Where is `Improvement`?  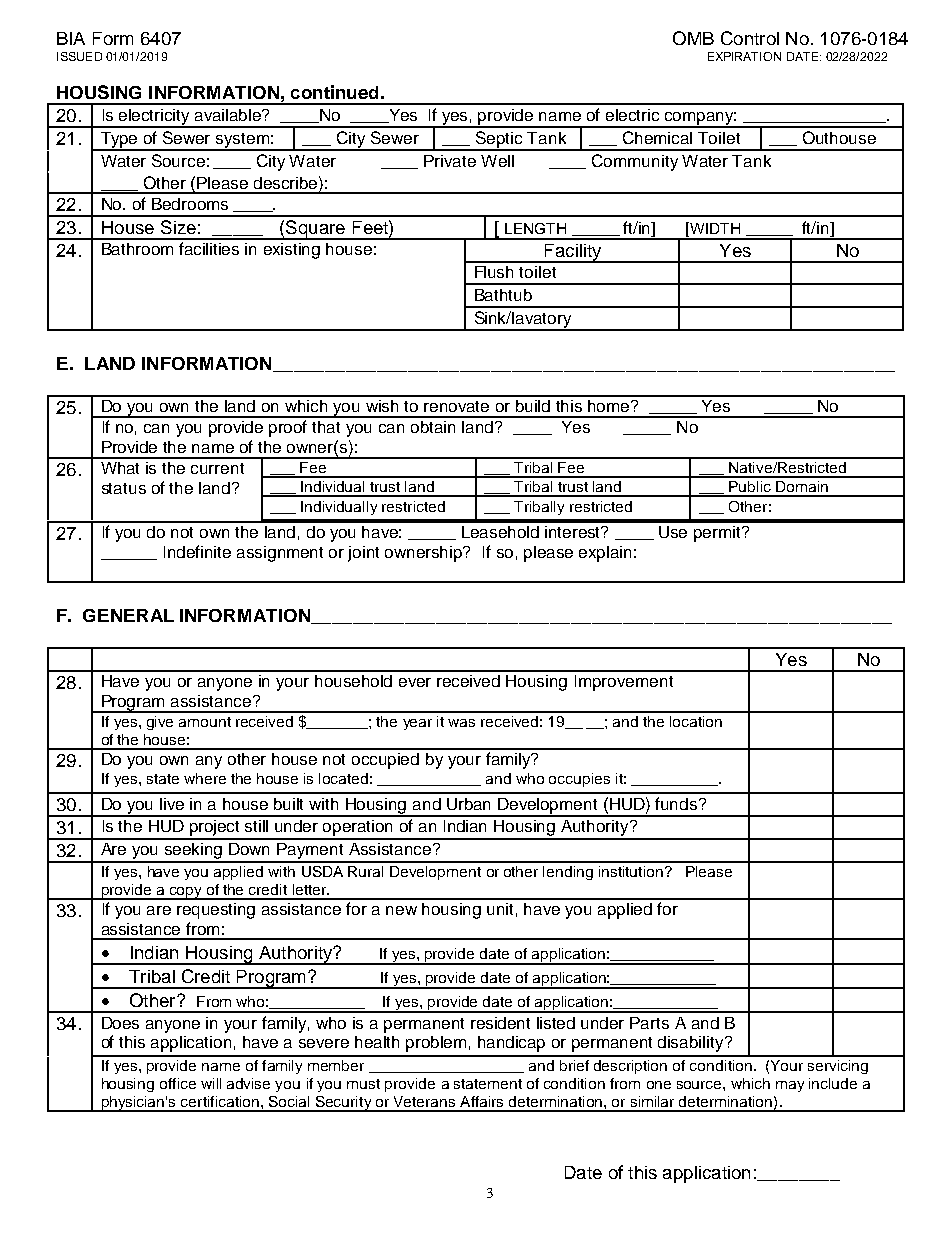
Improvement is located at coordinates (624, 683).
